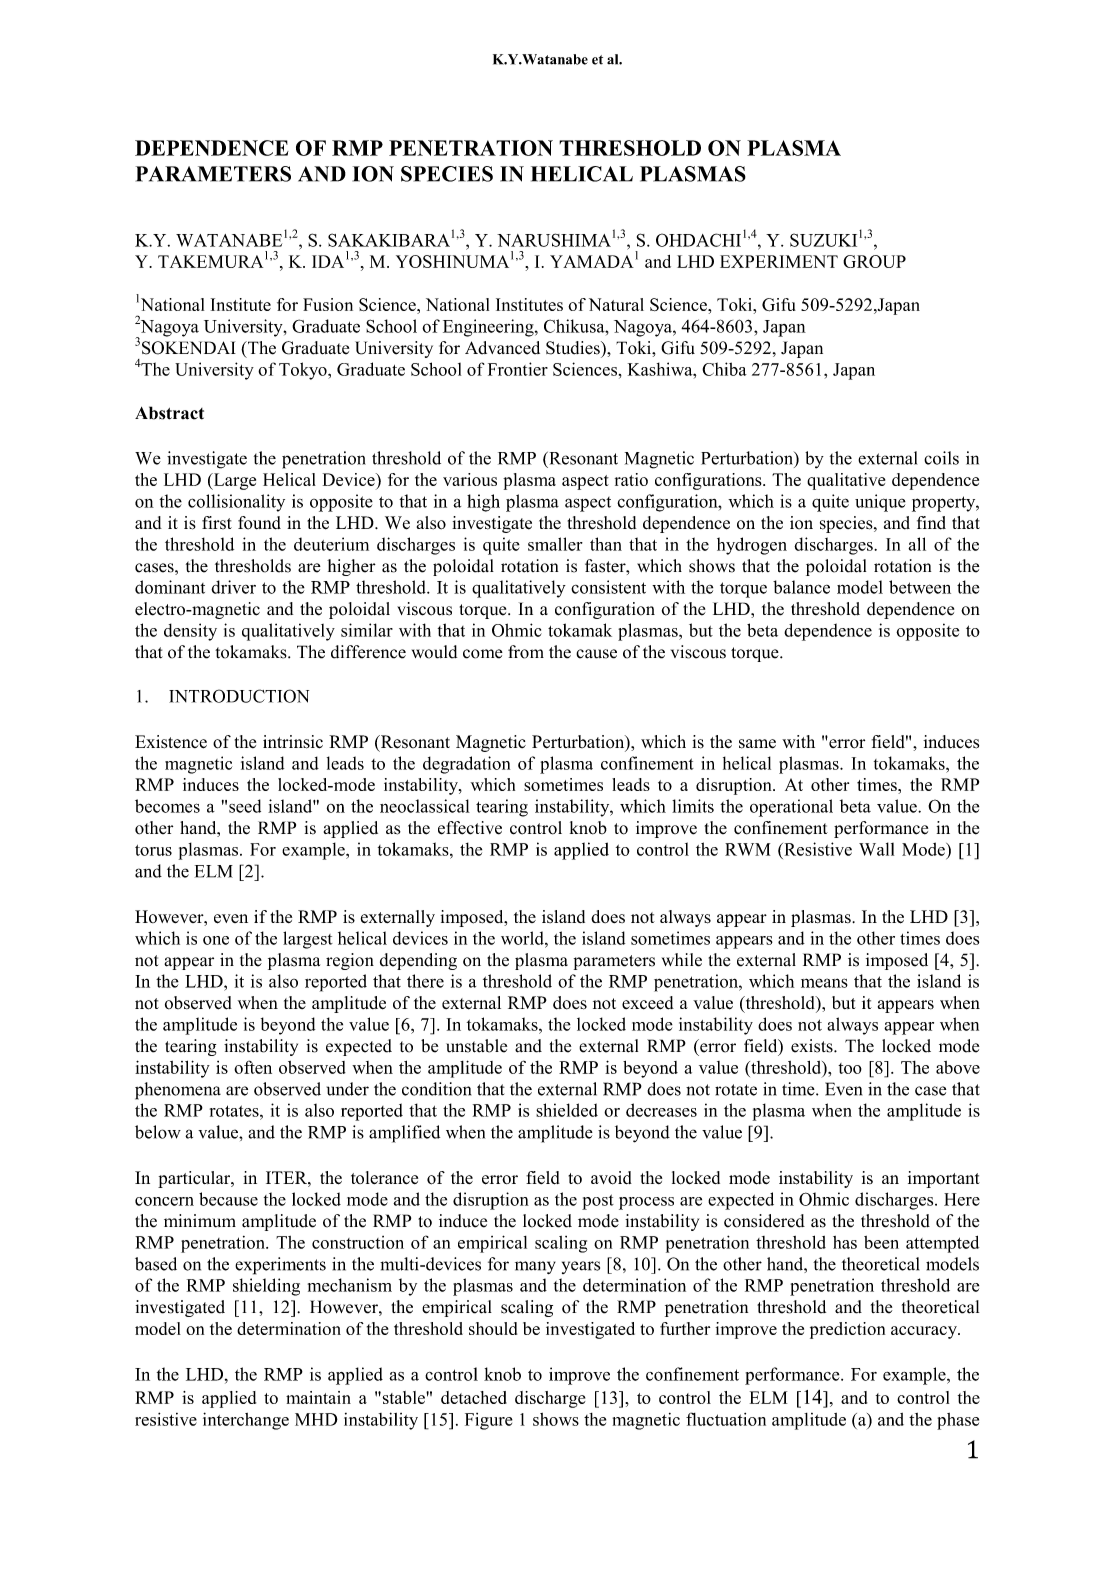 Image resolution: width=1114 pixels, height=1576 pixels. Describe the element at coordinates (489, 1421) in the screenshot. I see `Figure` at that location.
